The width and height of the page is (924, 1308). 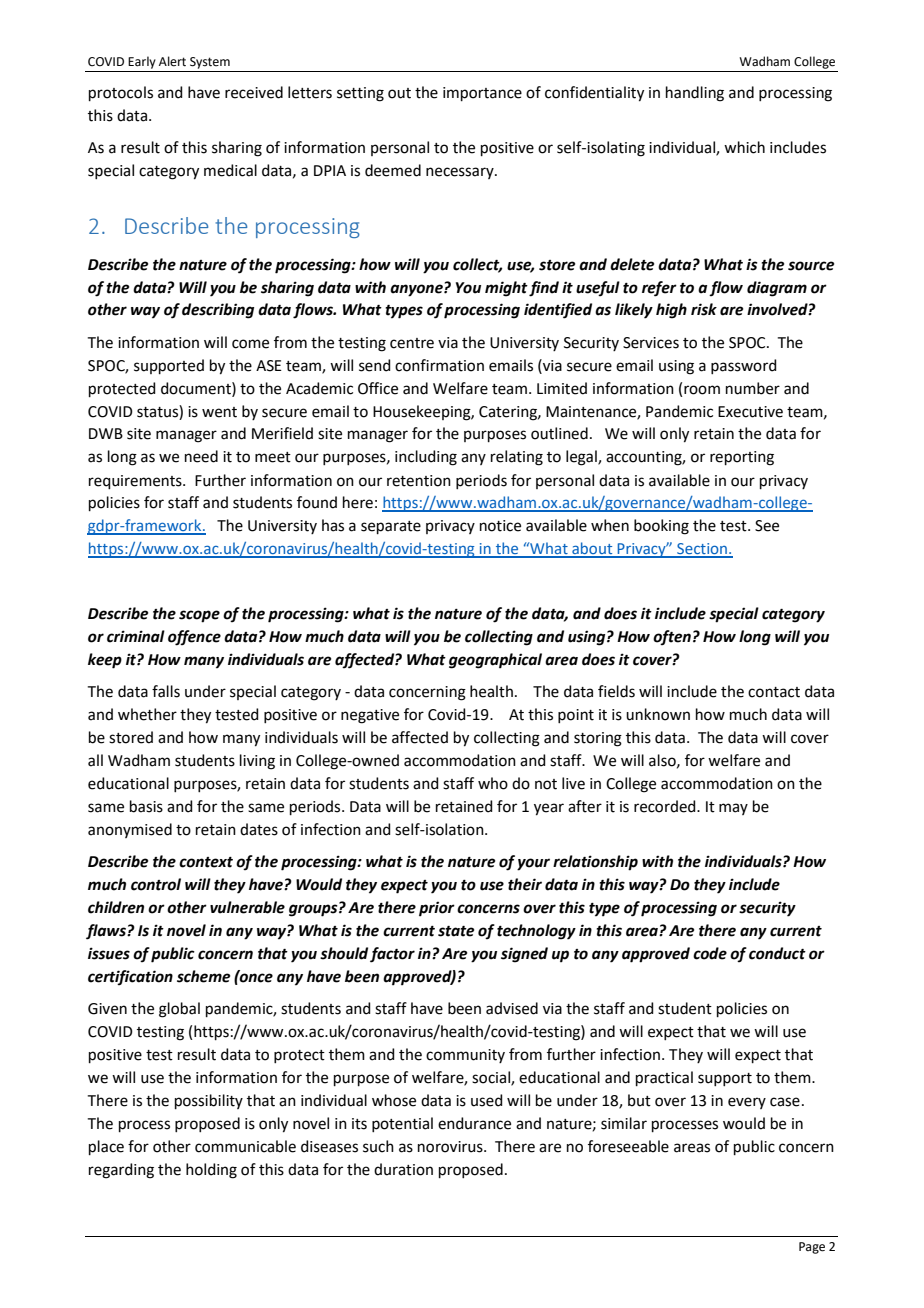 What do you see at coordinates (733, 809) in the page?
I see `may` at bounding box center [733, 809].
